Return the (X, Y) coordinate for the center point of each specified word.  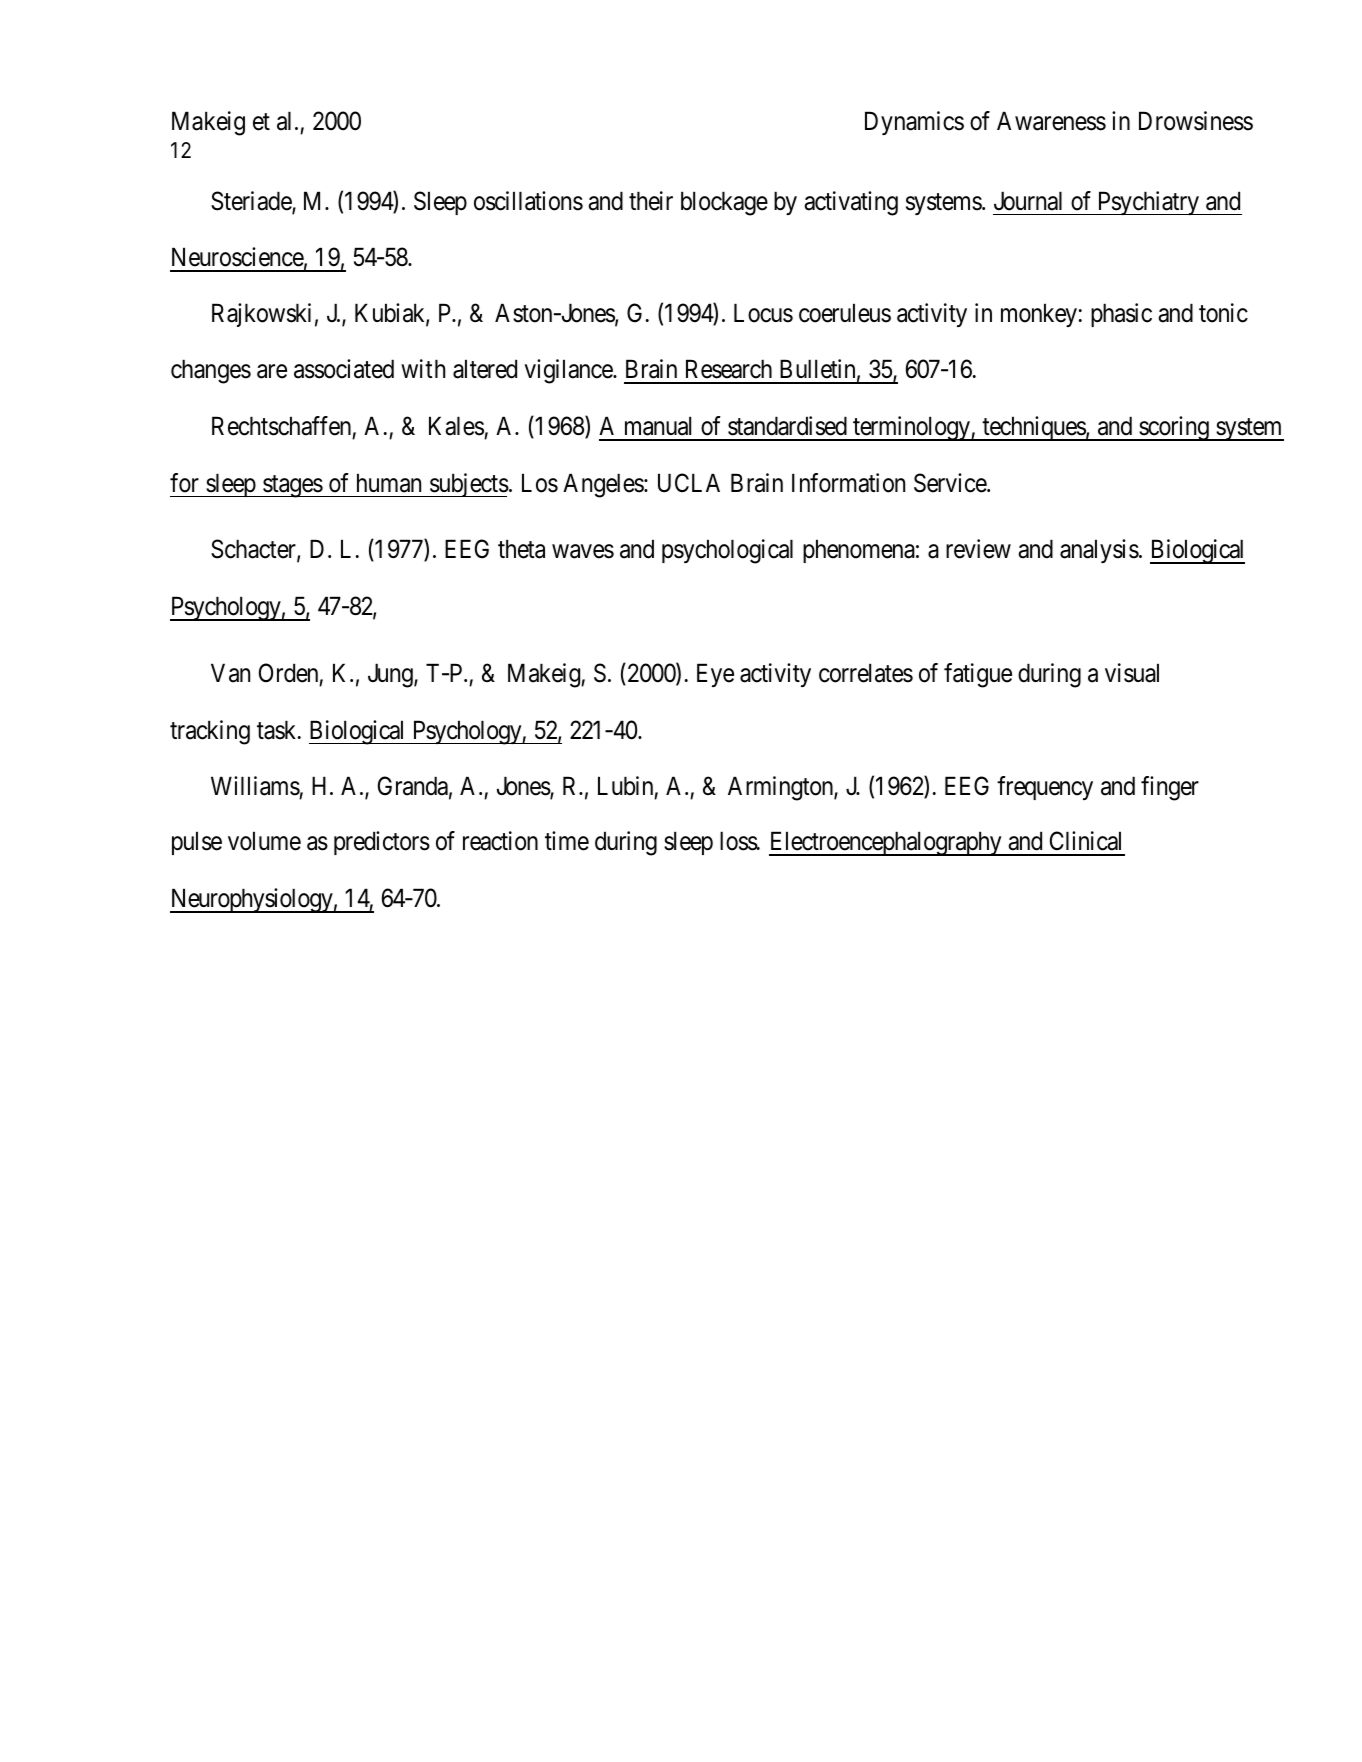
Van (230, 673)
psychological (727, 551)
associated (344, 369)
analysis (1099, 551)
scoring (1174, 428)
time (567, 841)
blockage (724, 203)
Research (729, 369)
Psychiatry (1148, 203)
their (651, 201)
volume (264, 841)
